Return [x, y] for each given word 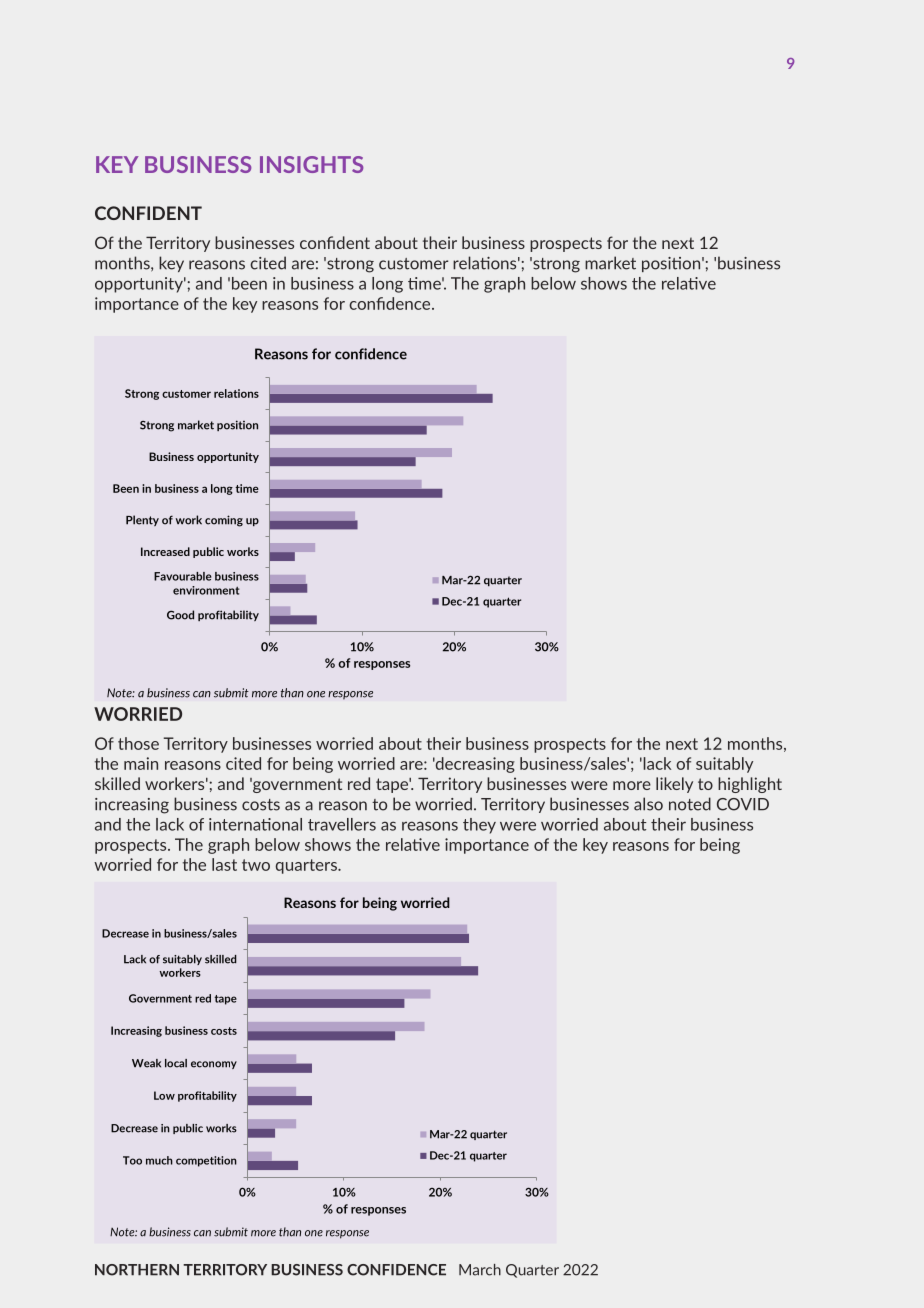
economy [214, 1065]
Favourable [183, 576]
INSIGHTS [311, 164]
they [479, 826]
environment [206, 590]
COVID [743, 804]
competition [206, 1161]
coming [224, 521]
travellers [342, 824]
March [480, 1270]
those [138, 743]
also [648, 804]
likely [674, 785]
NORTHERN [137, 1270]
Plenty [142, 520]
